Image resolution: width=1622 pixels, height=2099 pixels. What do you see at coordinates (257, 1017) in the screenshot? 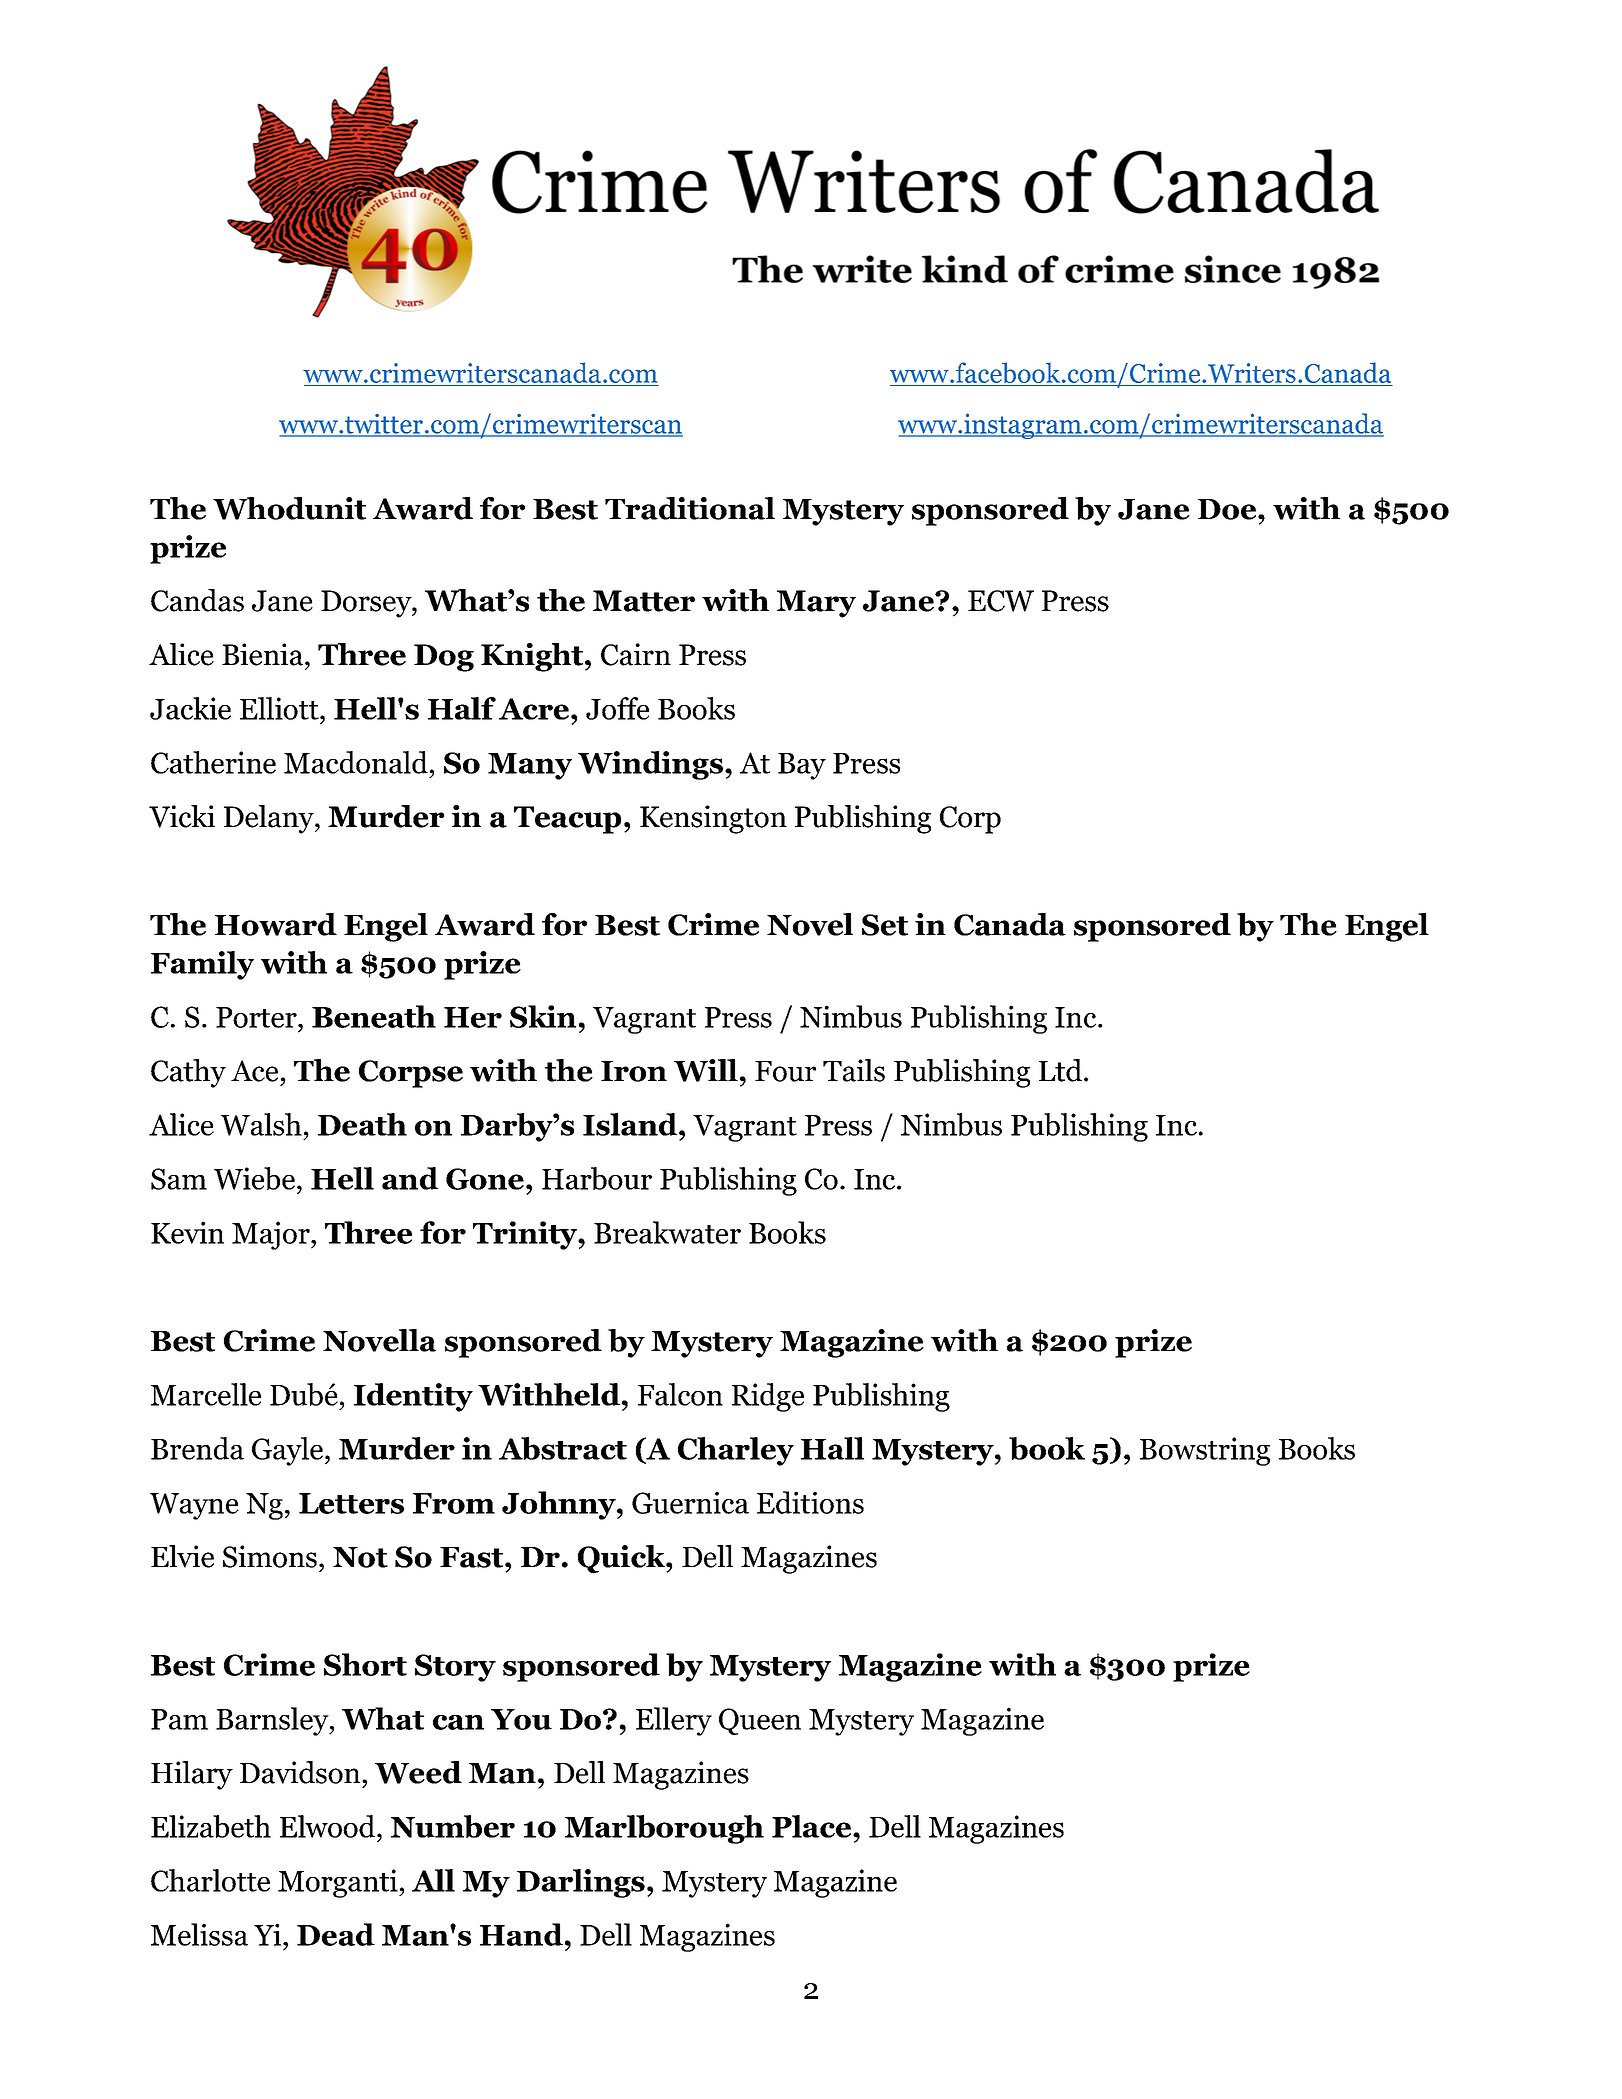
I see `Porter` at bounding box center [257, 1017].
